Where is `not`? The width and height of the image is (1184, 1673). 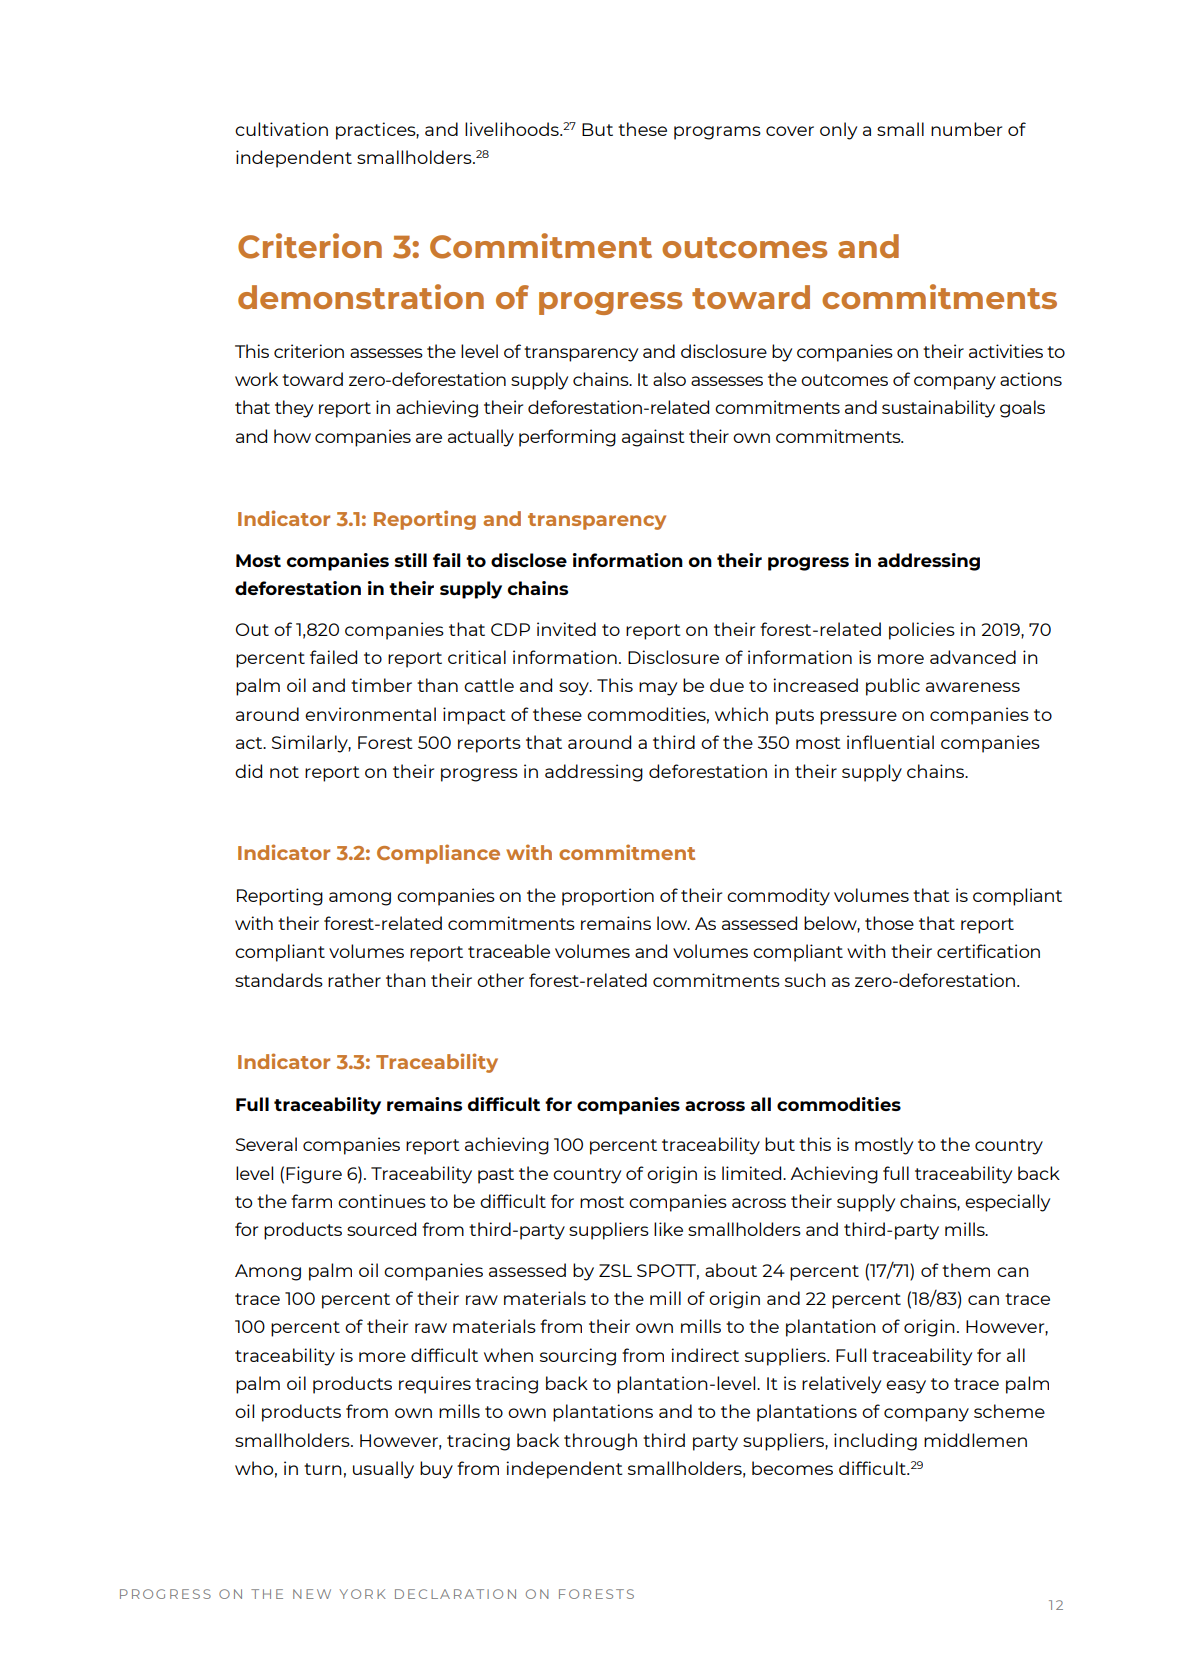
not is located at coordinates (284, 772).
